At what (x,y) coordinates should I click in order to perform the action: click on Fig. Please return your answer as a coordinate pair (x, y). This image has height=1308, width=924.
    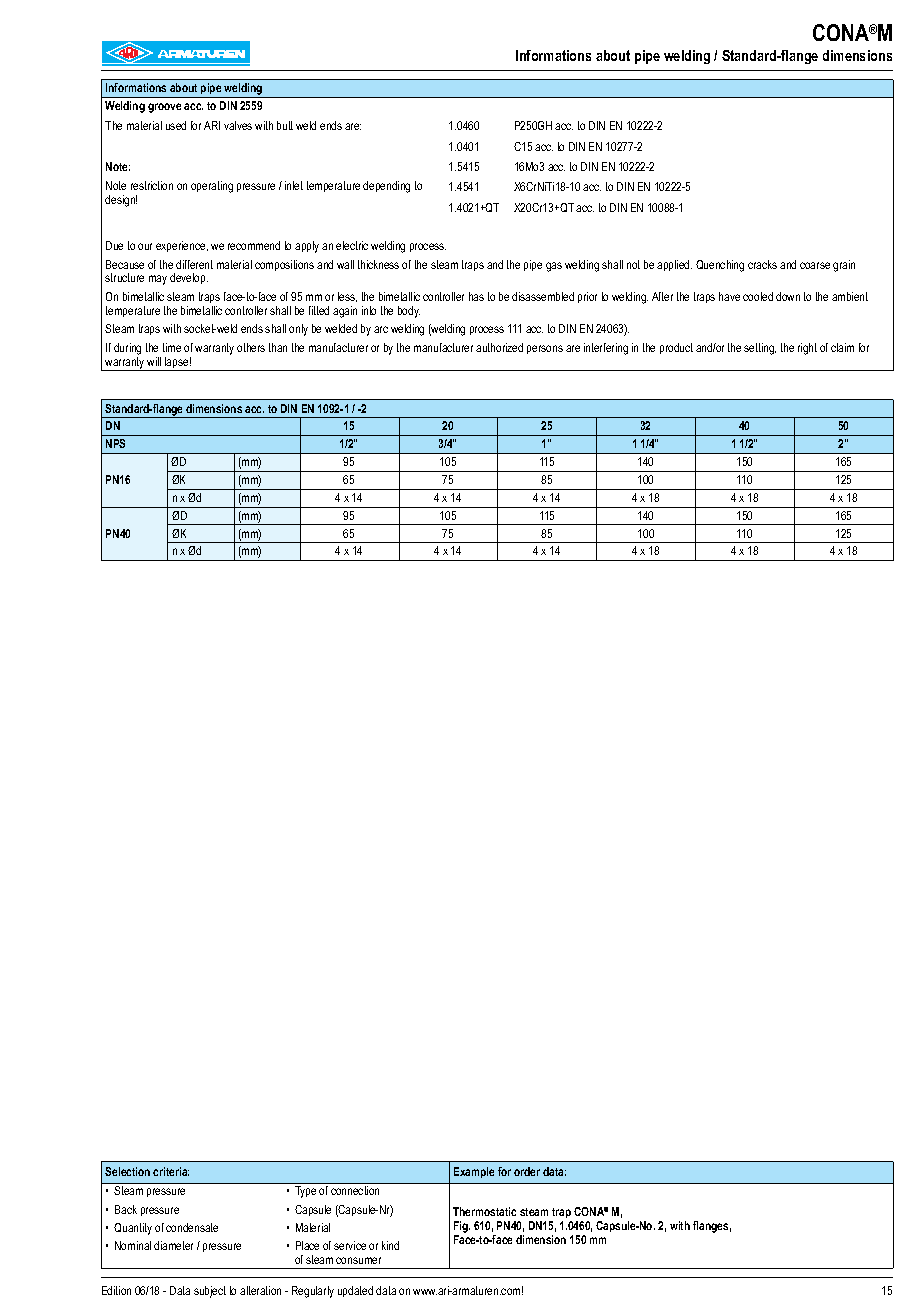
    Looking at the image, I should click on (462, 1227).
